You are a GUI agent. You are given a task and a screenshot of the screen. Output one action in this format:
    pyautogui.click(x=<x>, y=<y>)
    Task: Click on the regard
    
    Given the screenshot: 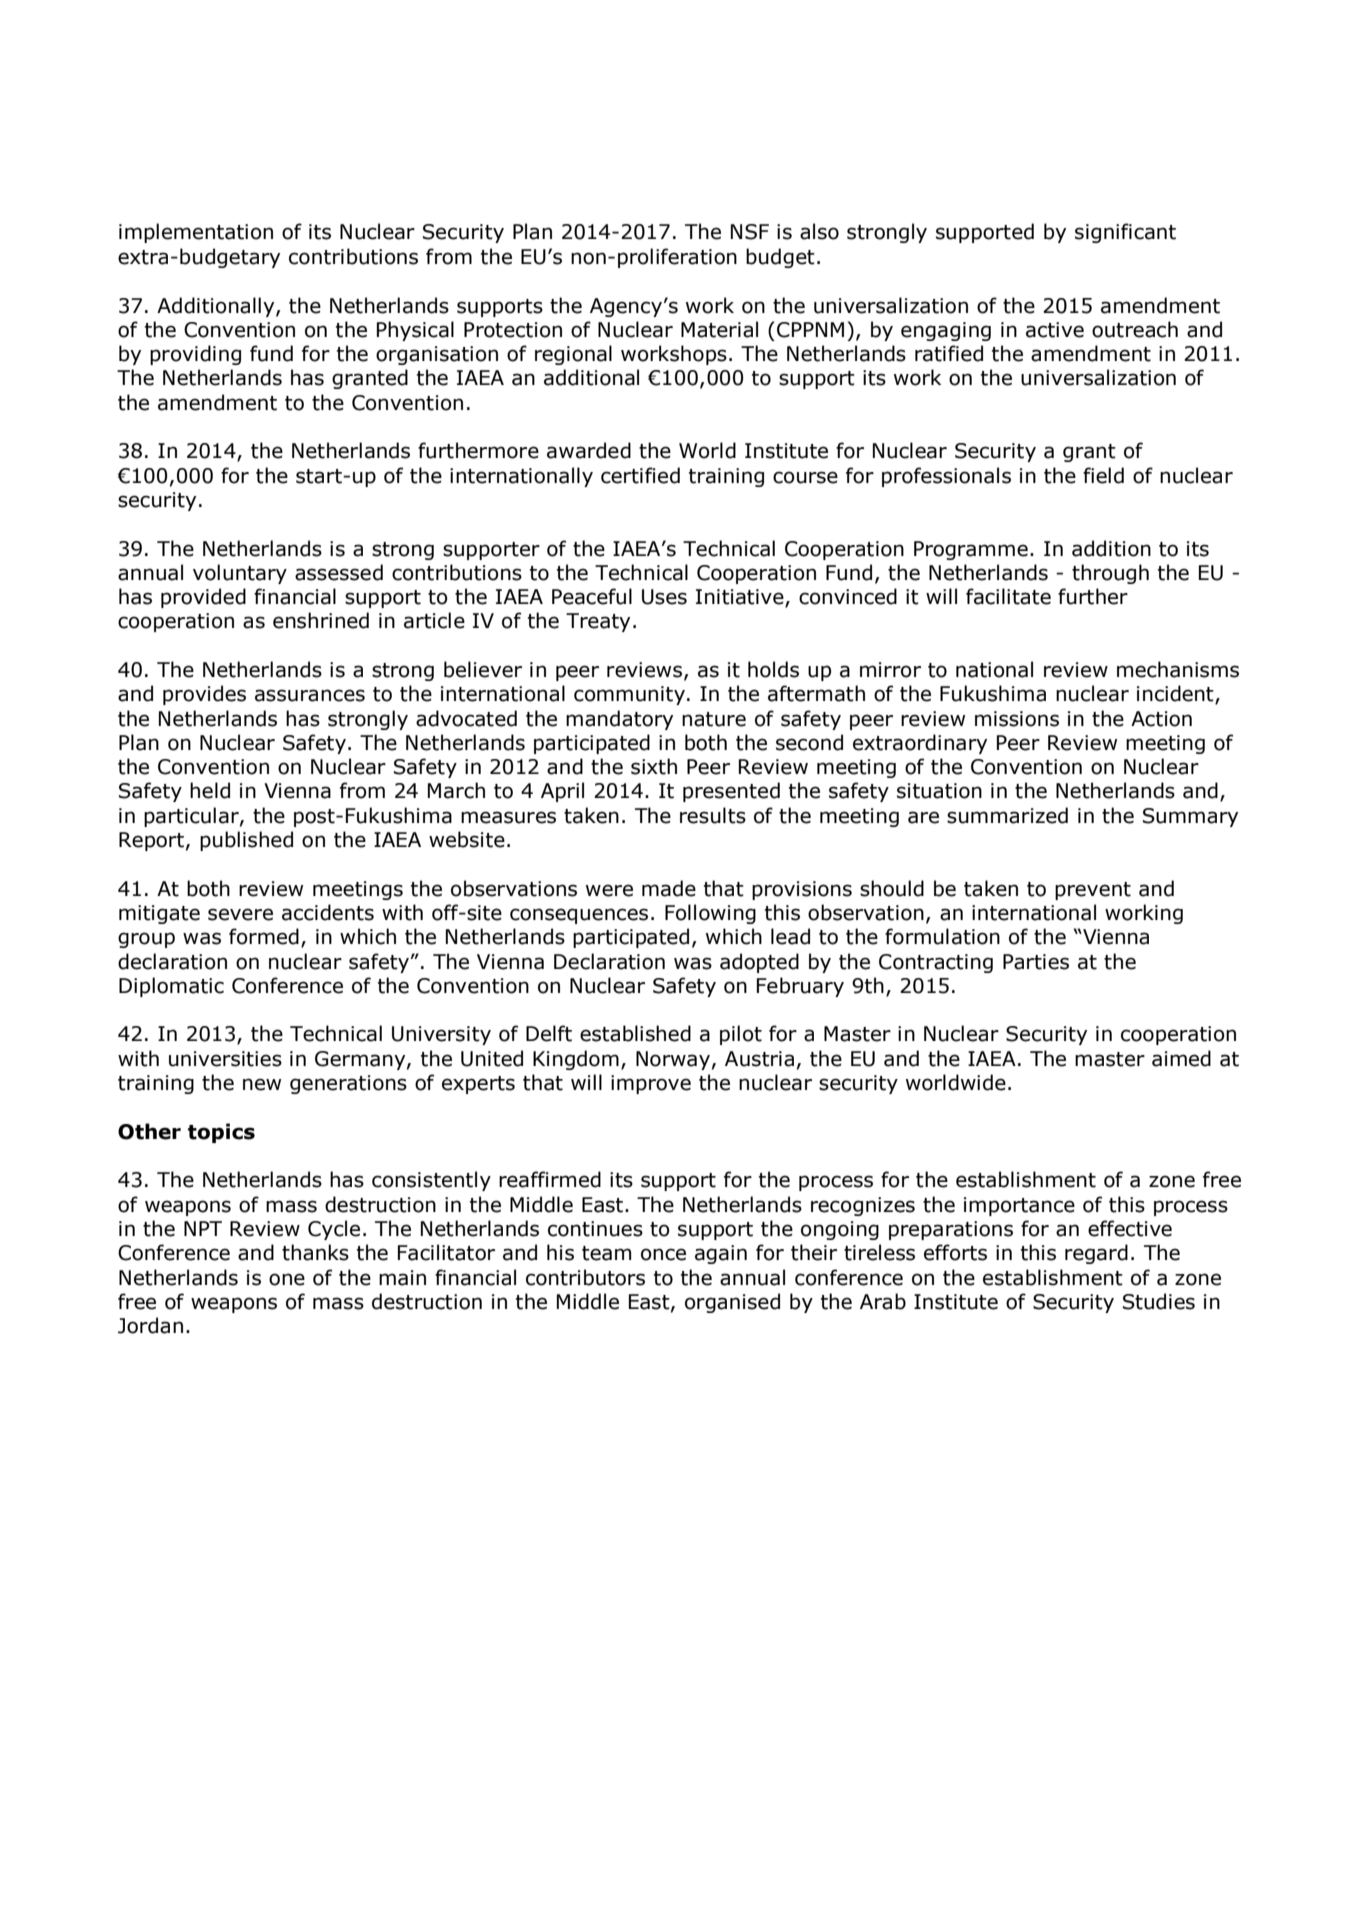 What is the action you would take?
    pyautogui.click(x=1096, y=1254)
